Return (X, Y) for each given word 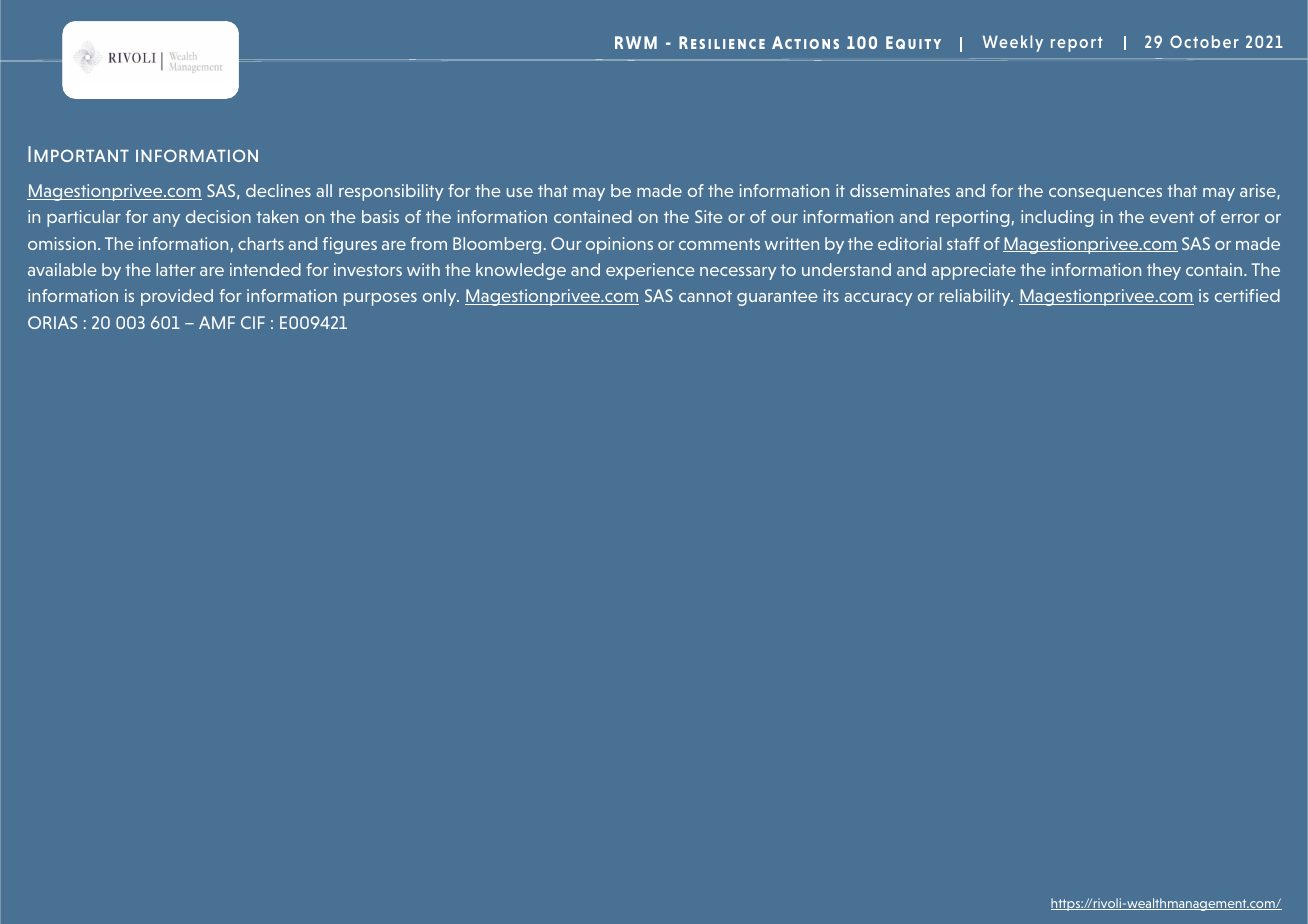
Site (708, 216)
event (1172, 217)
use (520, 192)
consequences (1105, 194)
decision (218, 216)
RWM (636, 42)
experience (650, 271)
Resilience (722, 42)
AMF (217, 322)
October (1204, 41)
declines (278, 190)
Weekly (1013, 43)
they (1164, 271)
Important (78, 154)
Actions (805, 42)
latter (176, 269)
